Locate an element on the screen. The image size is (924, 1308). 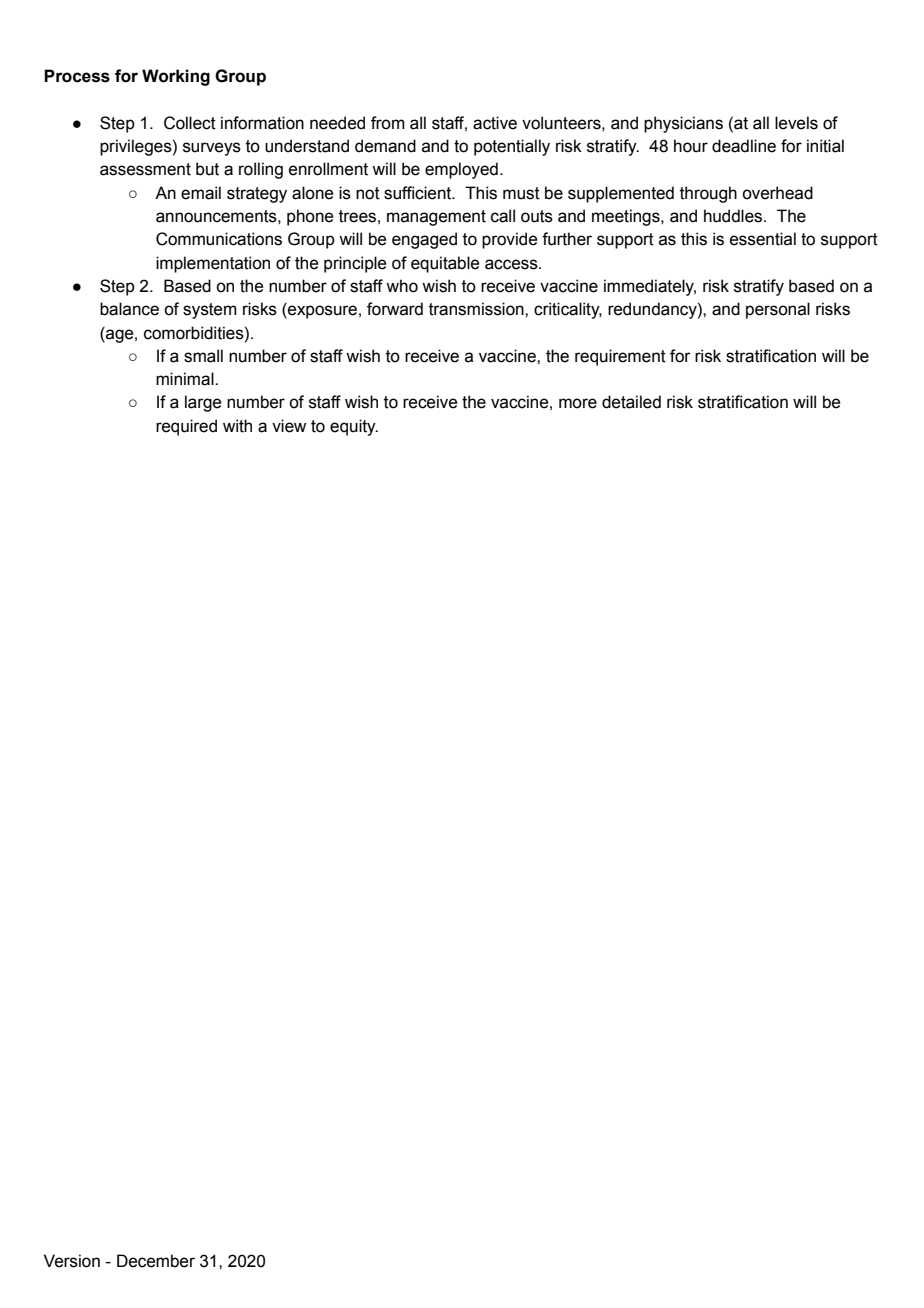
active is located at coordinates (495, 123).
